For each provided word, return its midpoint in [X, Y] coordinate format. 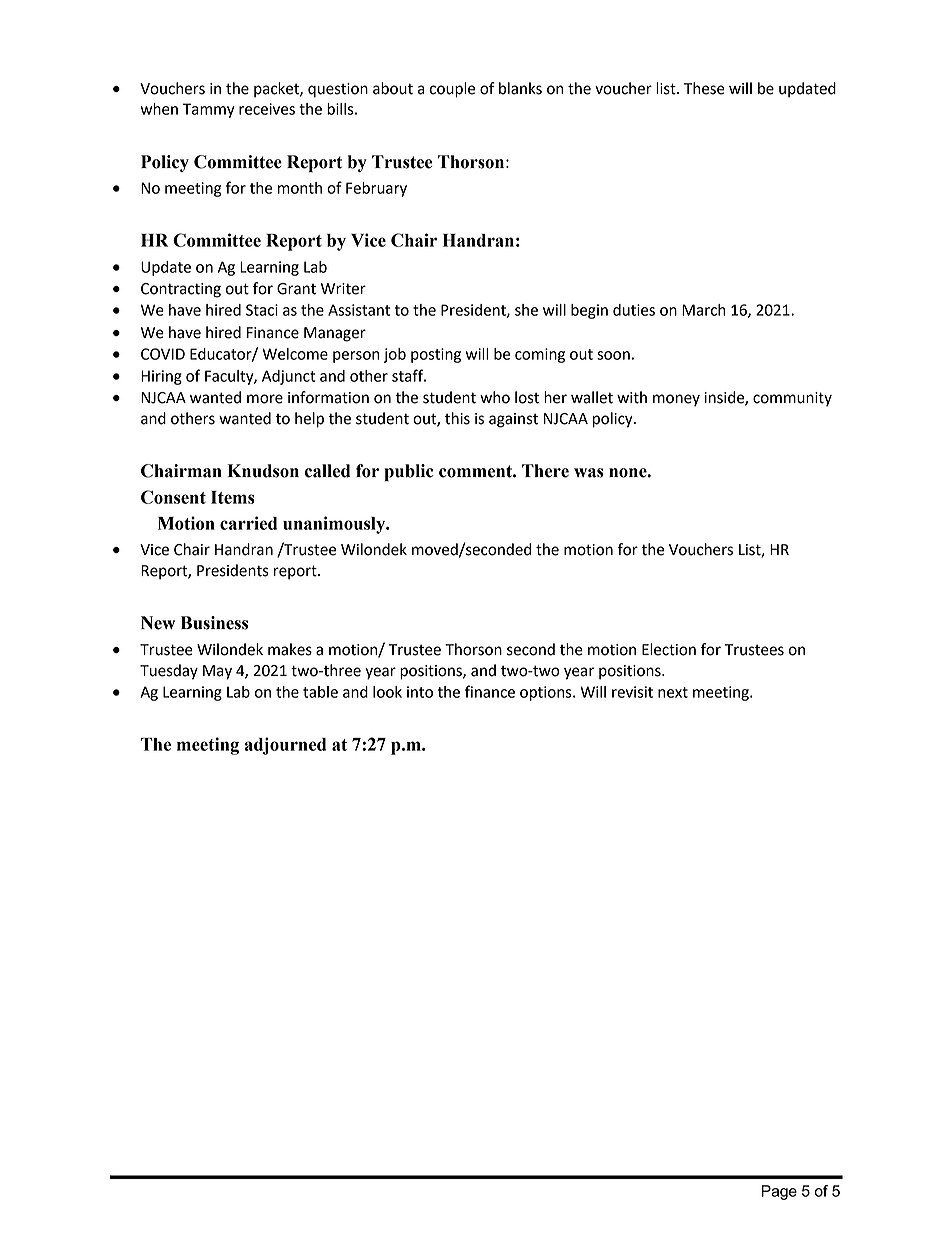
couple [452, 90]
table [320, 692]
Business [214, 623]
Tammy [208, 110]
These [704, 88]
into [420, 692]
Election [669, 649]
